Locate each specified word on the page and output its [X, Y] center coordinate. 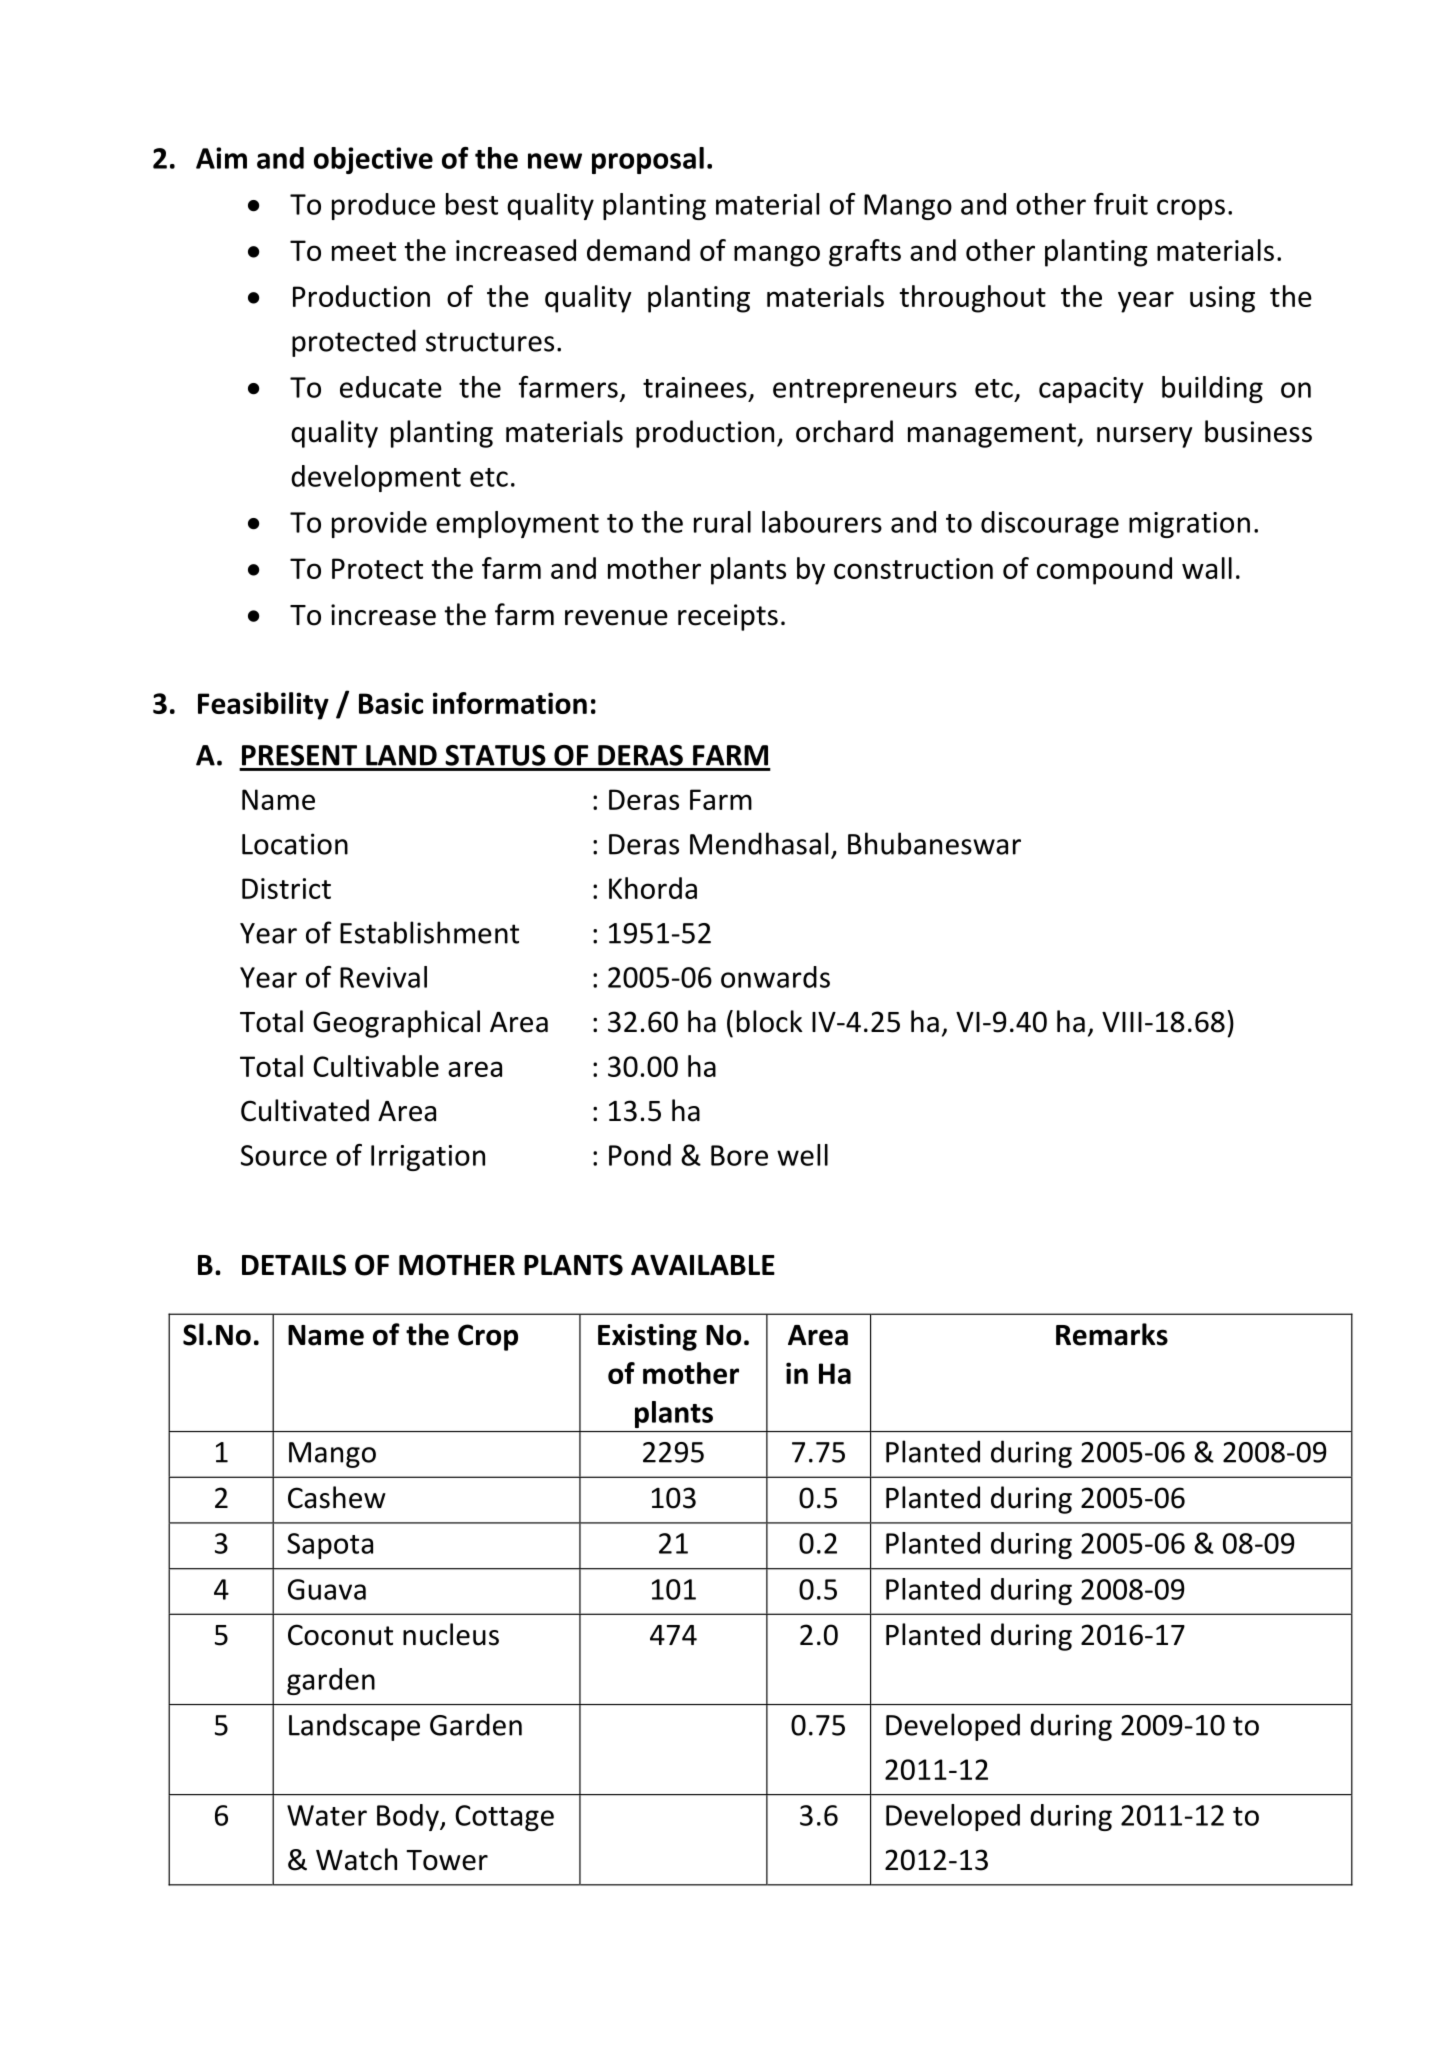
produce [383, 206]
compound [1104, 571]
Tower [447, 1860]
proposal [648, 160]
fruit [1121, 204]
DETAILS [294, 1265]
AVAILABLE [703, 1265]
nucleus [451, 1634]
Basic [391, 703]
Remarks [1112, 1334]
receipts [728, 617]
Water [327, 1815]
